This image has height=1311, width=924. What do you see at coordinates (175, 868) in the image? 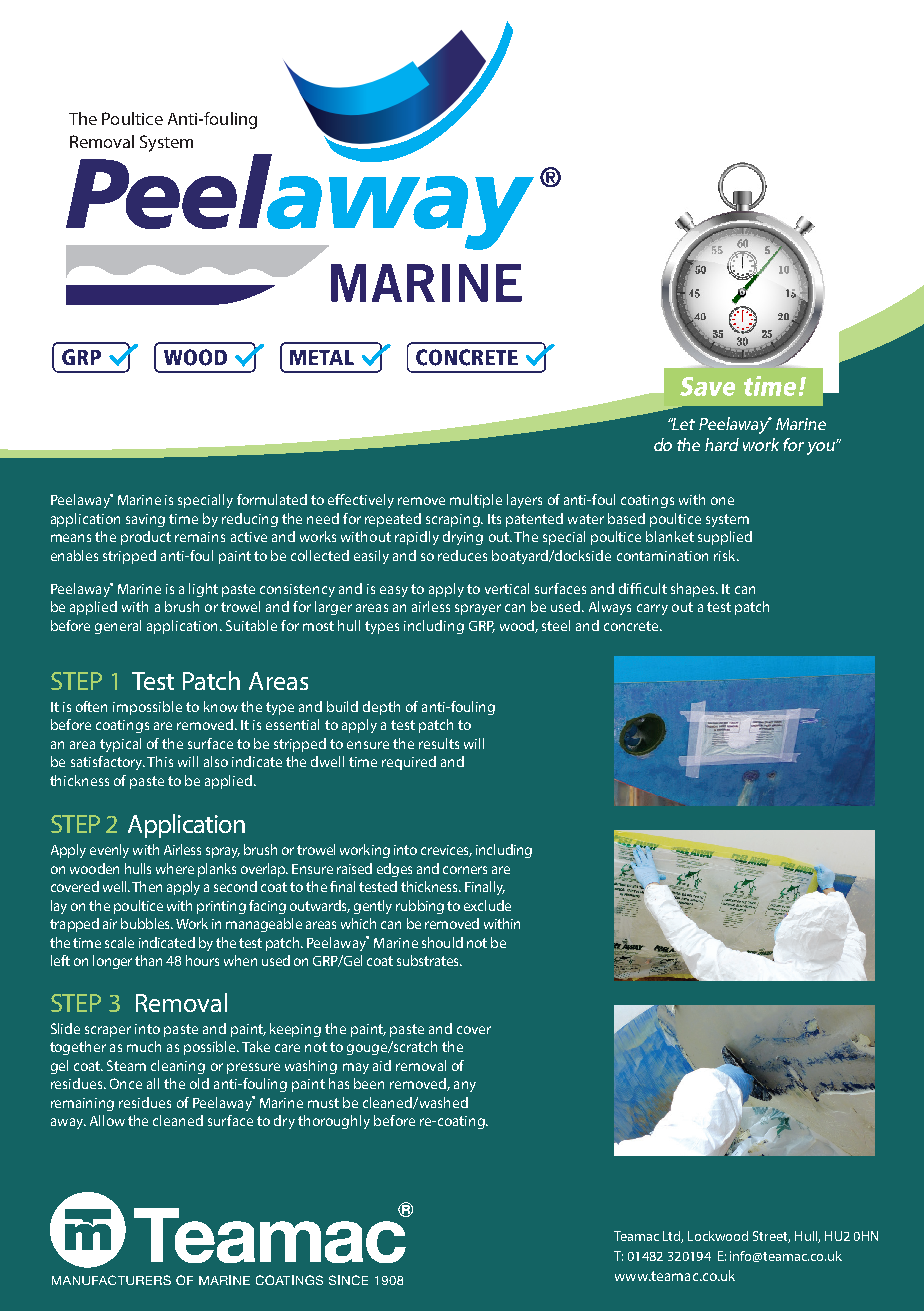
I see `where` at bounding box center [175, 868].
